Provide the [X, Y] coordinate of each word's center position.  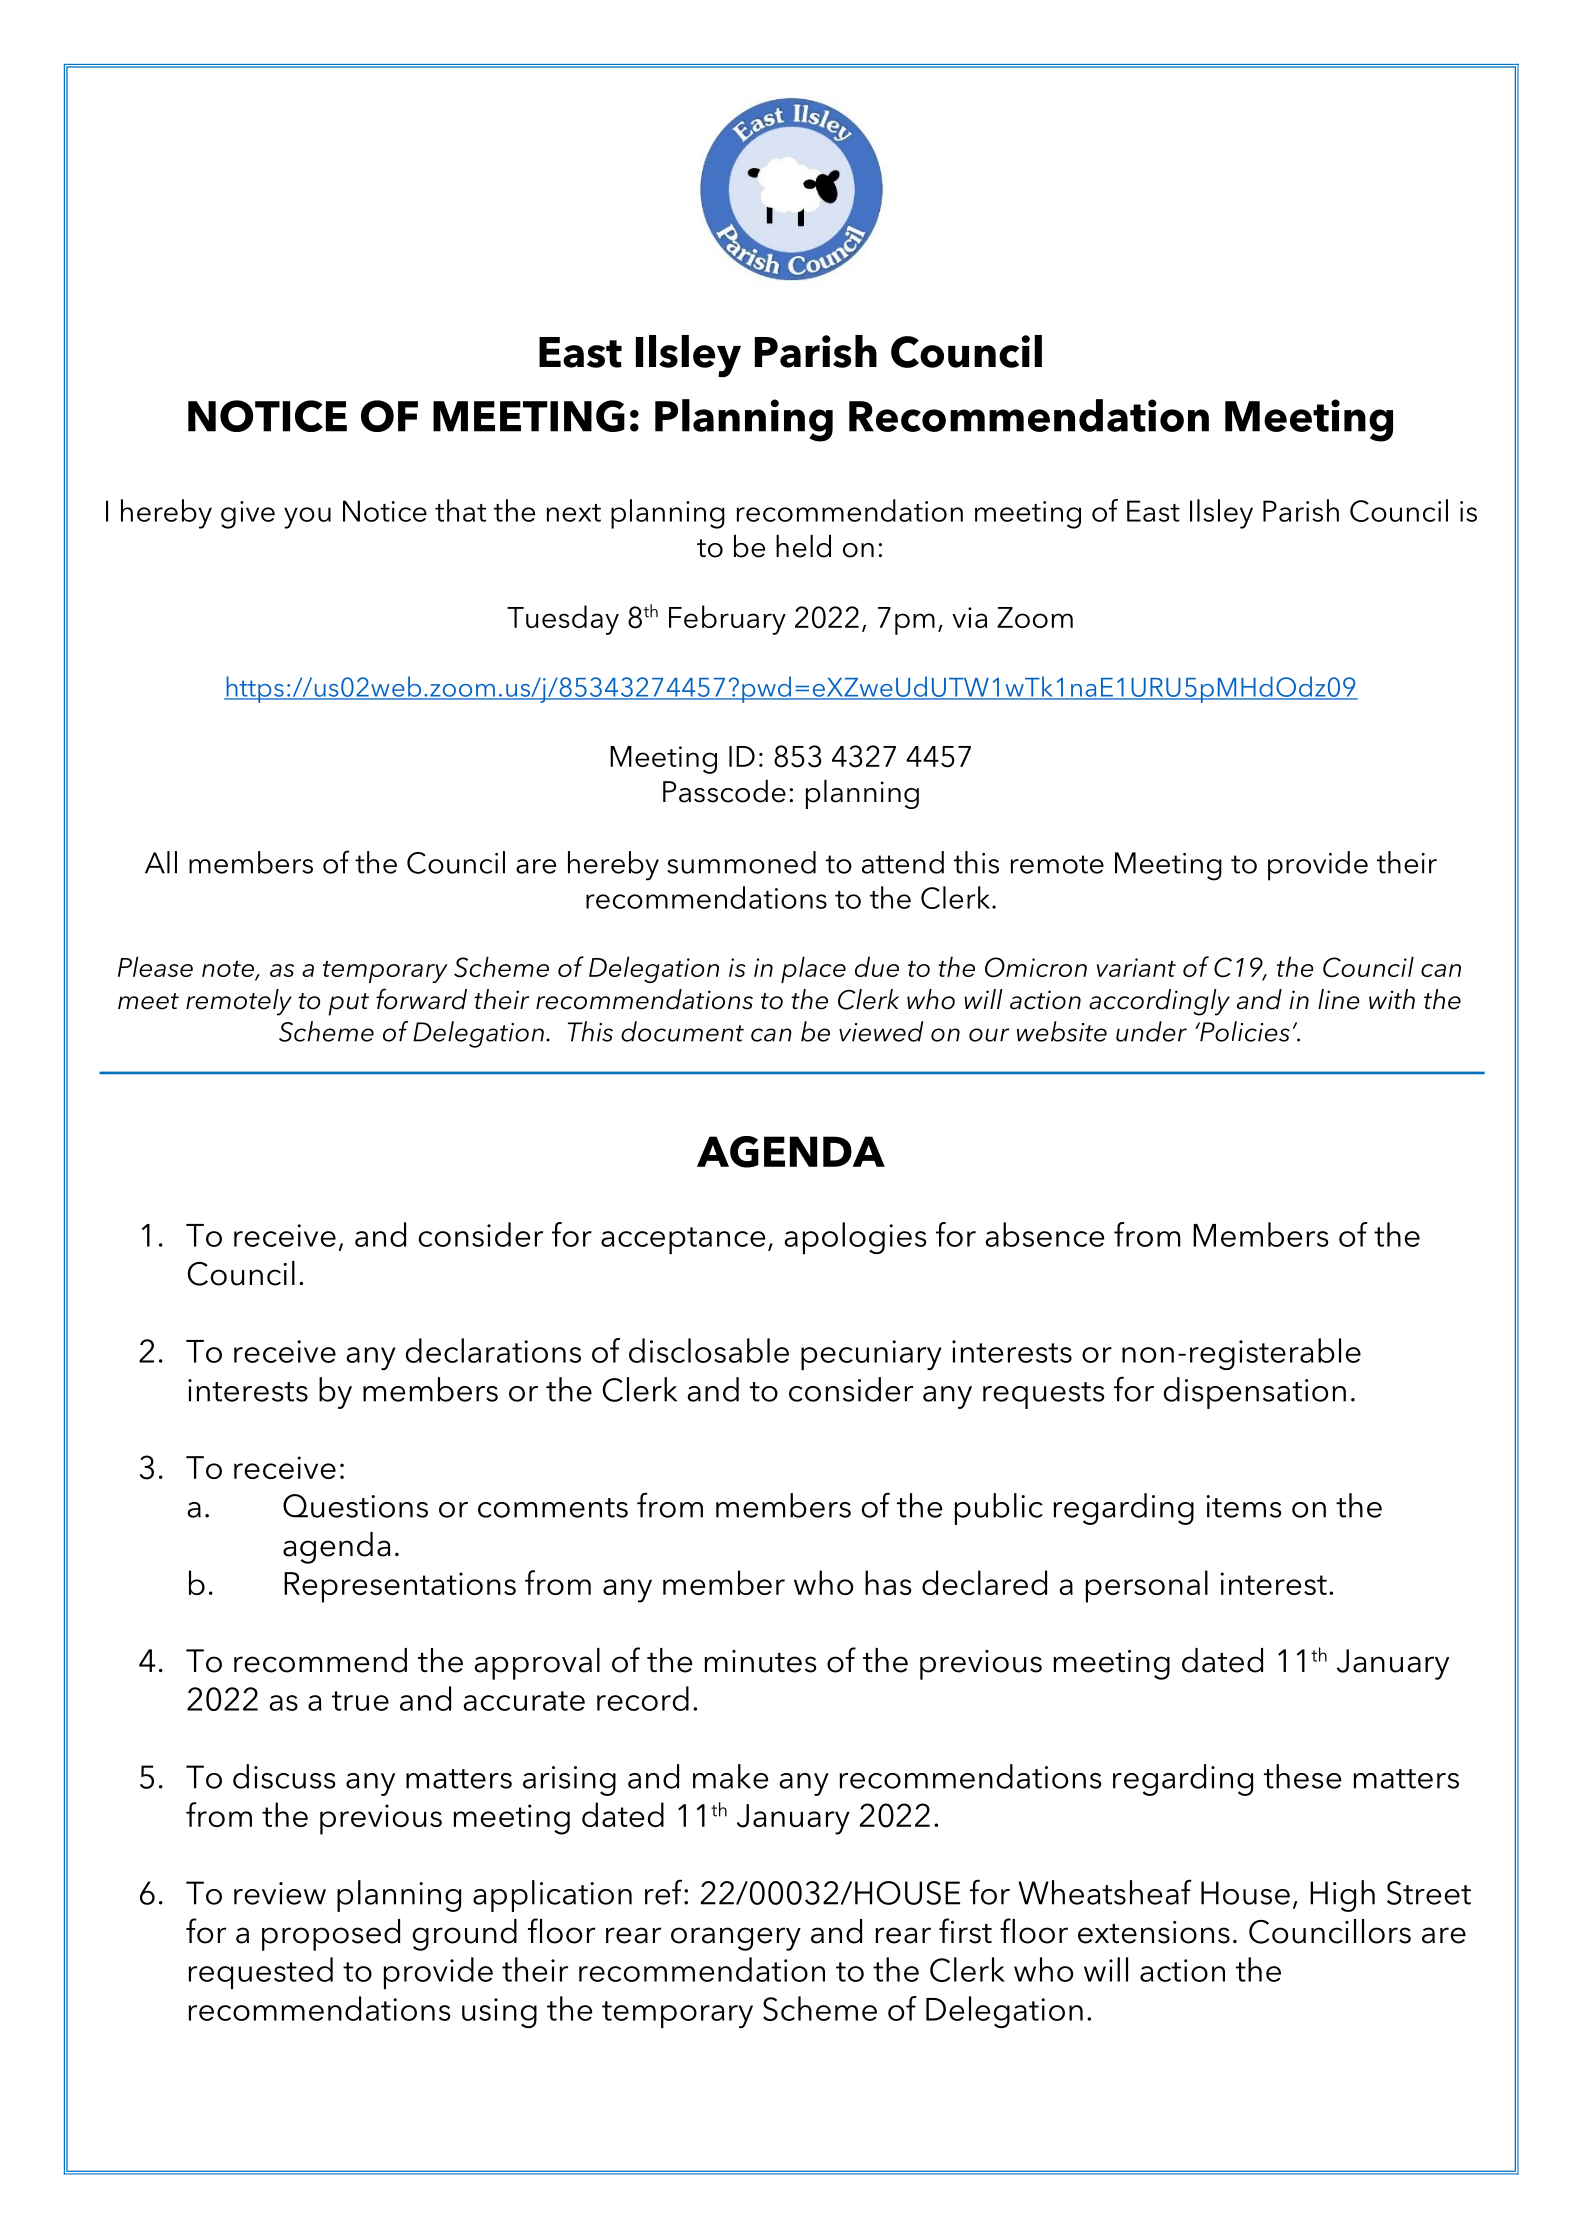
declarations [493, 1350]
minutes [760, 1661]
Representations [400, 1587]
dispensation [1255, 1393]
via [969, 617]
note [229, 970]
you [307, 518]
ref [665, 1892]
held [803, 546]
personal [1147, 1586]
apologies [855, 1238]
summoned [741, 862]
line [1339, 999]
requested [260, 1973]
